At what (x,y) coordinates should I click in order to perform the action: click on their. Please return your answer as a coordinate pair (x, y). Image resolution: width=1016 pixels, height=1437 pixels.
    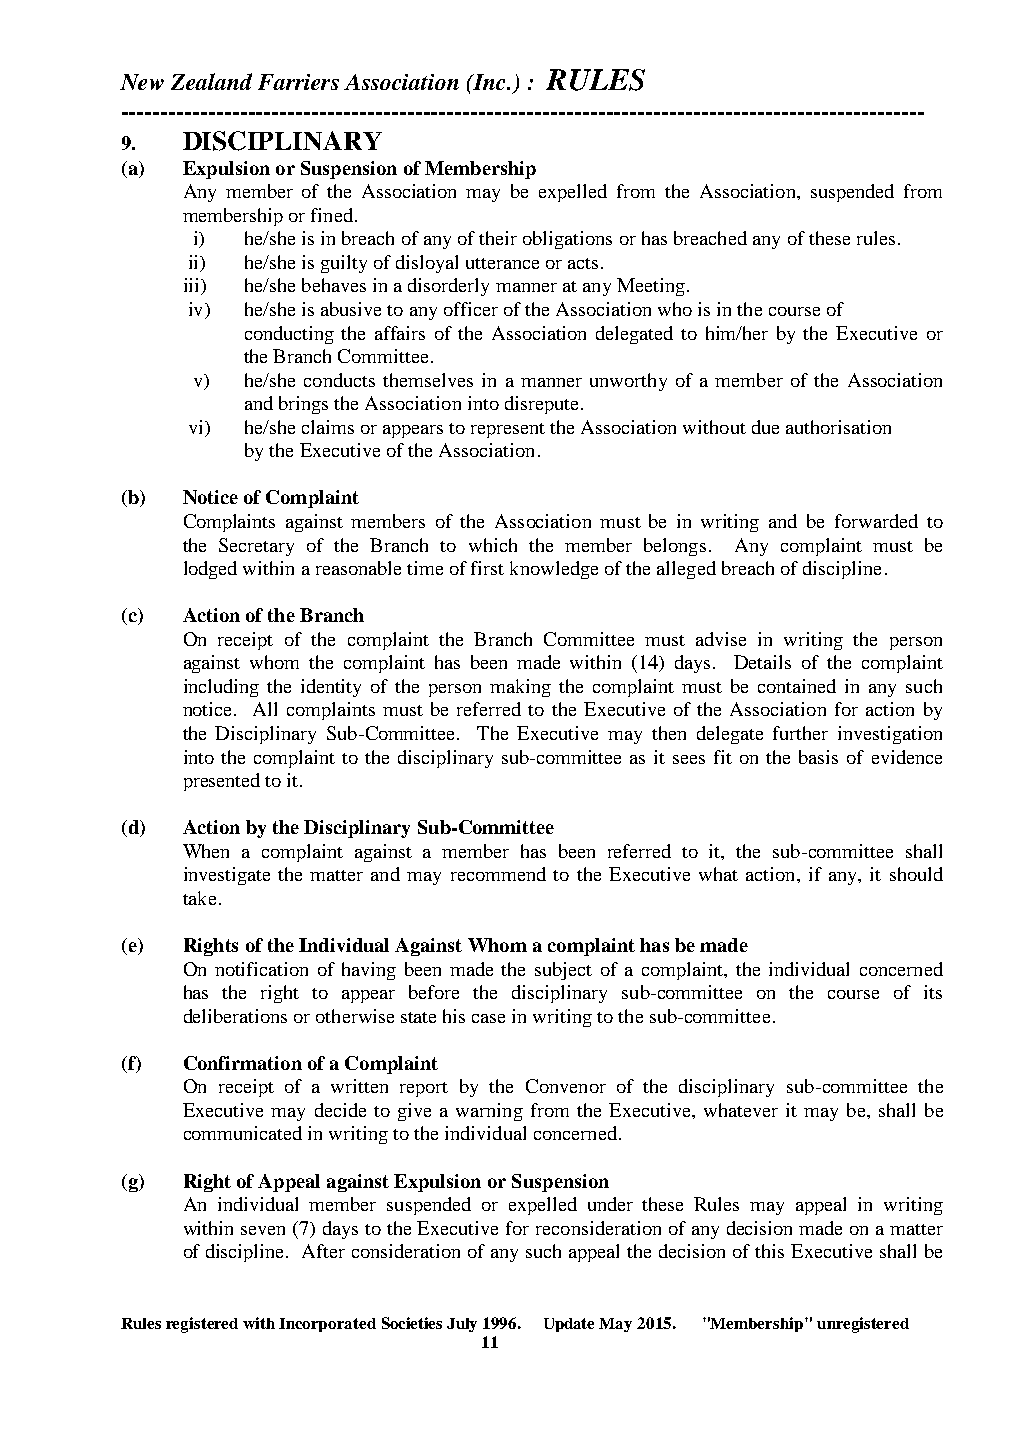
    Looking at the image, I should click on (498, 238).
